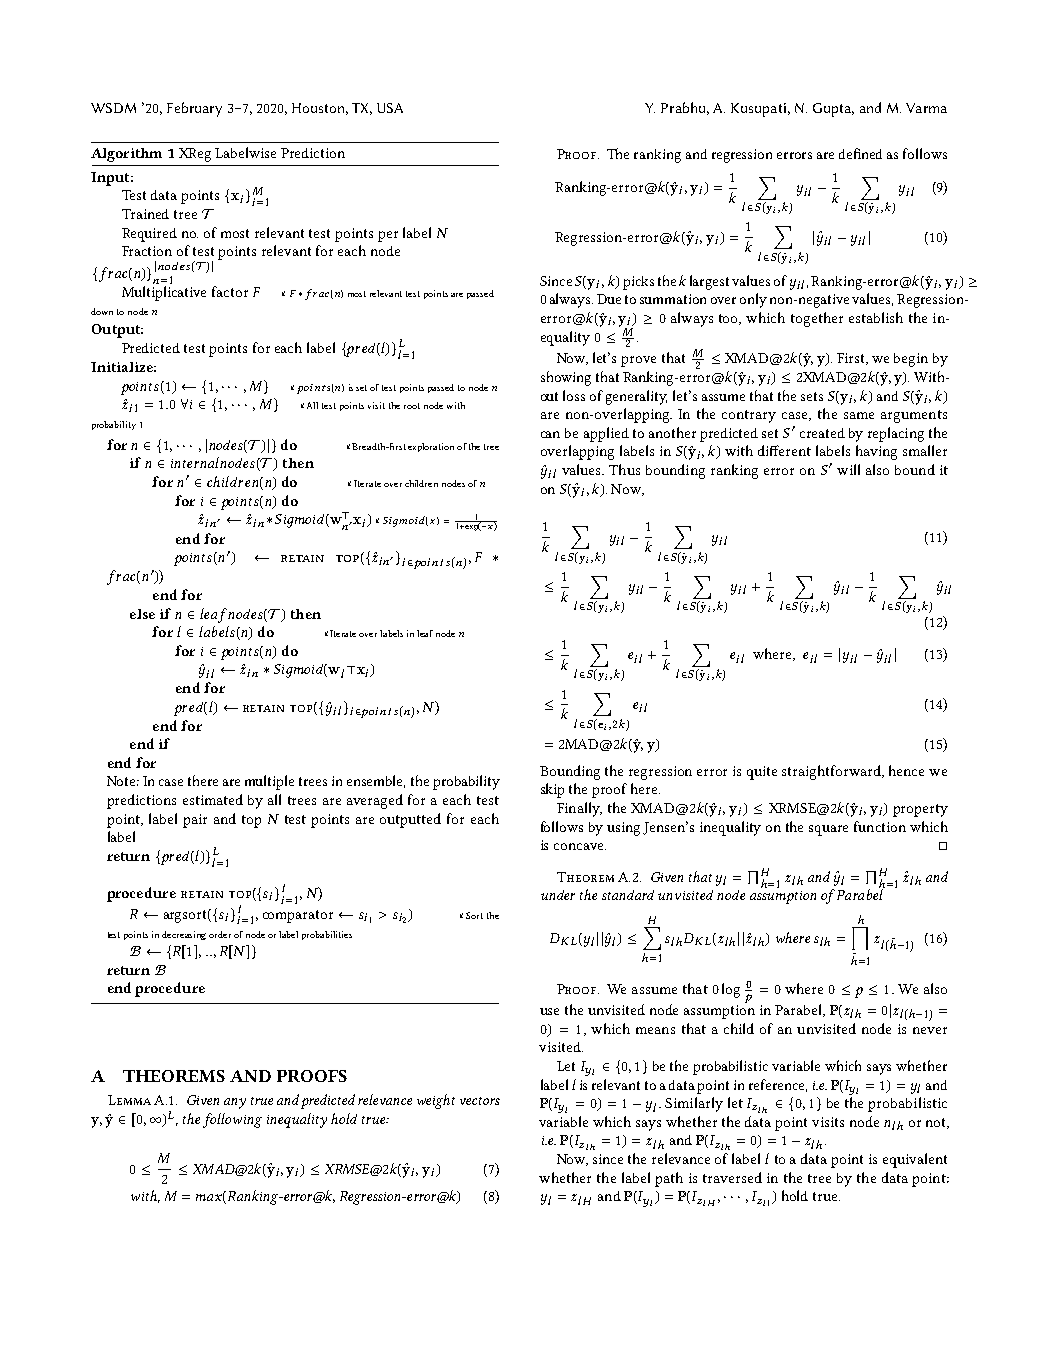 Image resolution: width=1039 pixels, height=1345 pixels. I want to click on defined, so click(860, 153).
